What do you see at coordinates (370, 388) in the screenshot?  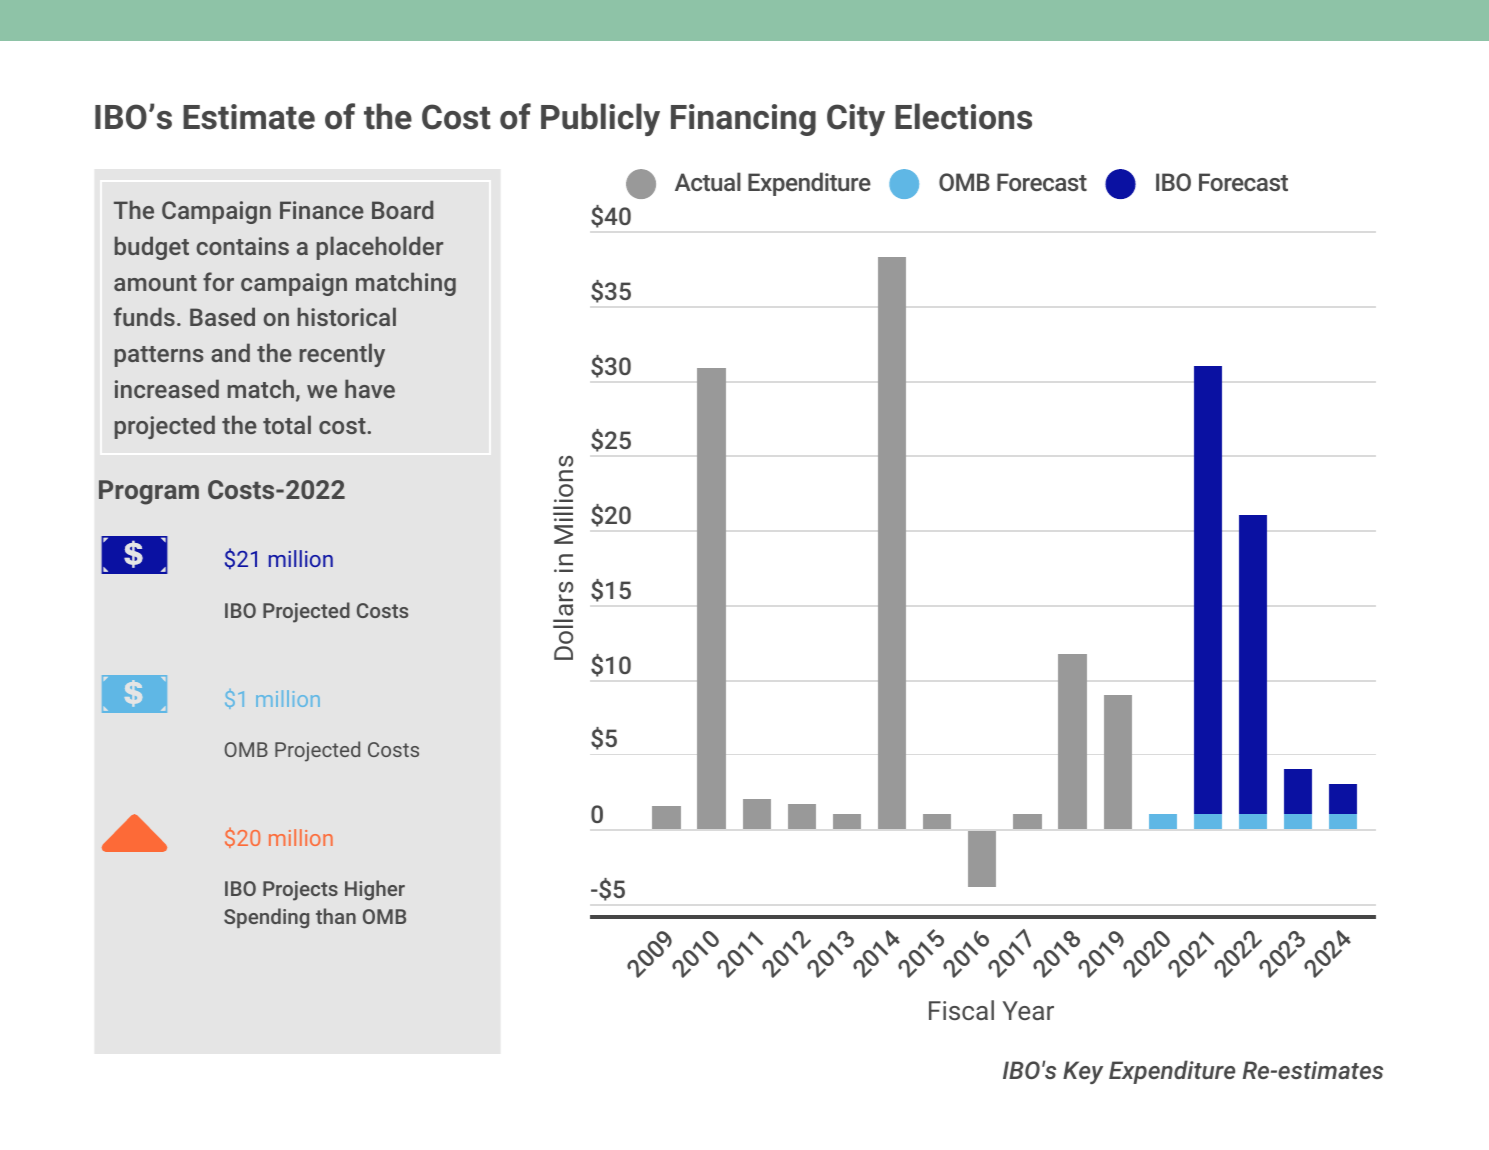 I see `have` at bounding box center [370, 388].
